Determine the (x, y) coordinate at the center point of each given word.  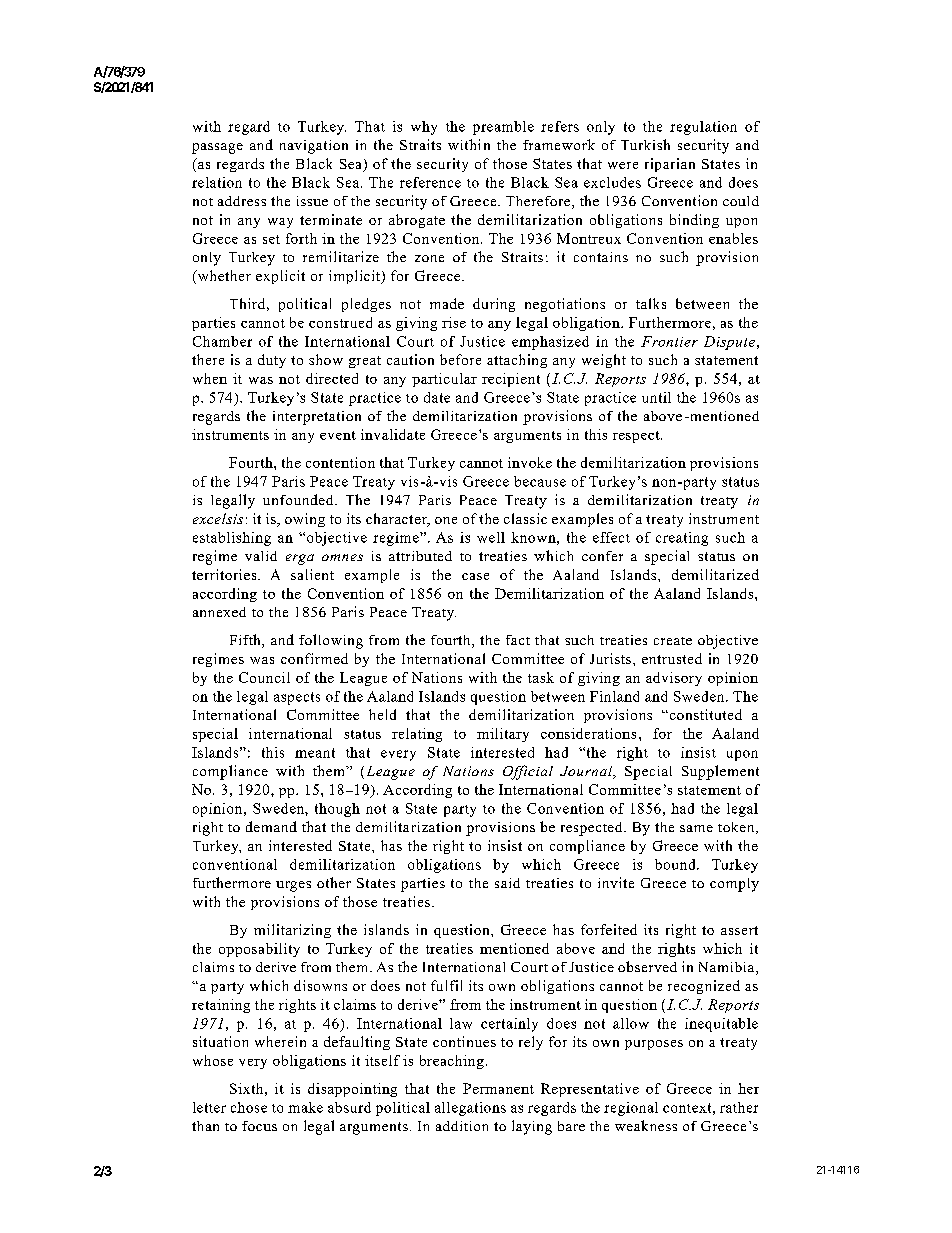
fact (518, 640)
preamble (503, 128)
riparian (670, 165)
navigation (314, 147)
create (673, 641)
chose (249, 1107)
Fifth (246, 641)
